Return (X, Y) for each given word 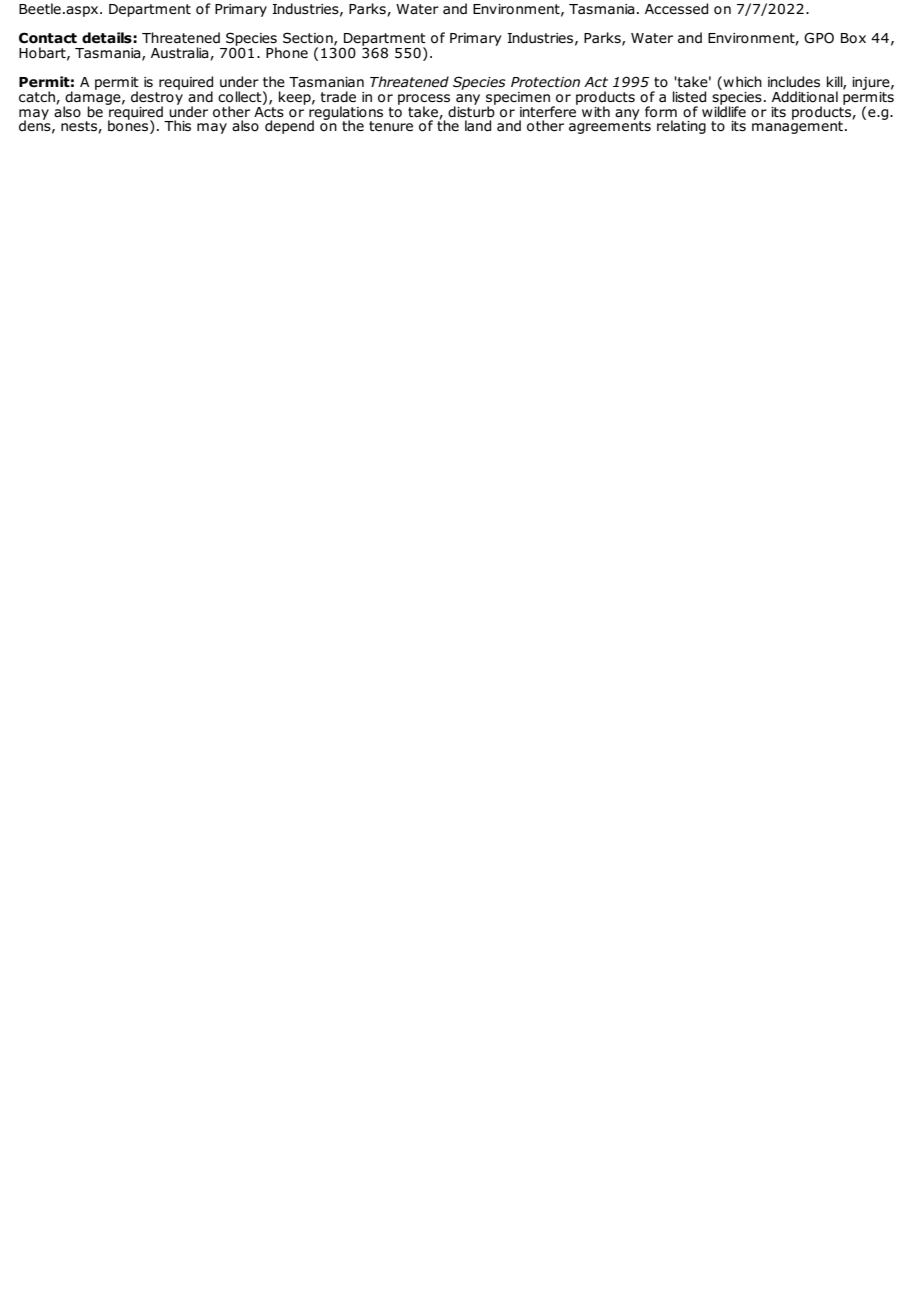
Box (853, 38)
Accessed (676, 9)
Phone (287, 53)
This (177, 125)
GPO (819, 38)
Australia (181, 53)
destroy (157, 98)
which (741, 81)
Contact (48, 38)
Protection (545, 82)
